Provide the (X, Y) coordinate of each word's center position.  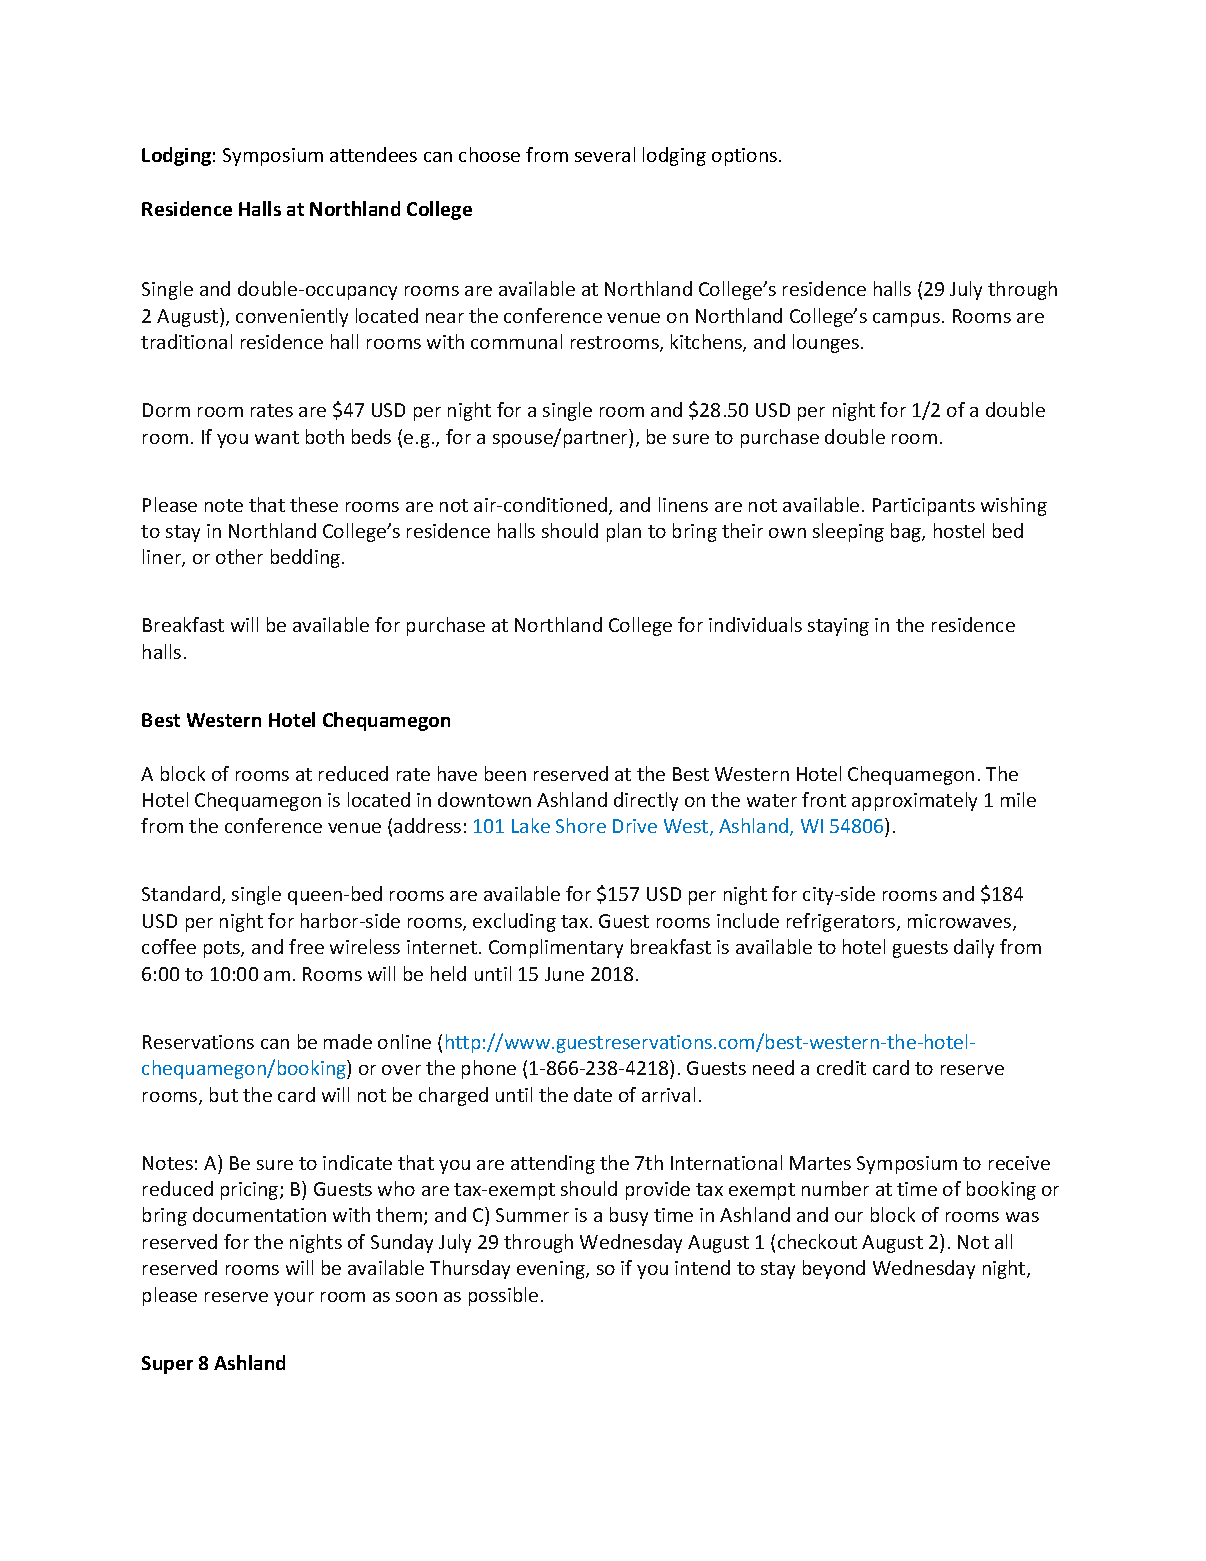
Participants (924, 507)
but (224, 1094)
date (593, 1094)
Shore (581, 825)
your (294, 1299)
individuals (755, 624)
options (746, 157)
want (277, 437)
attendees (373, 154)
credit (841, 1067)
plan (624, 532)
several (605, 154)
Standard (182, 895)
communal (516, 341)
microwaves (961, 922)
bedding (307, 558)
